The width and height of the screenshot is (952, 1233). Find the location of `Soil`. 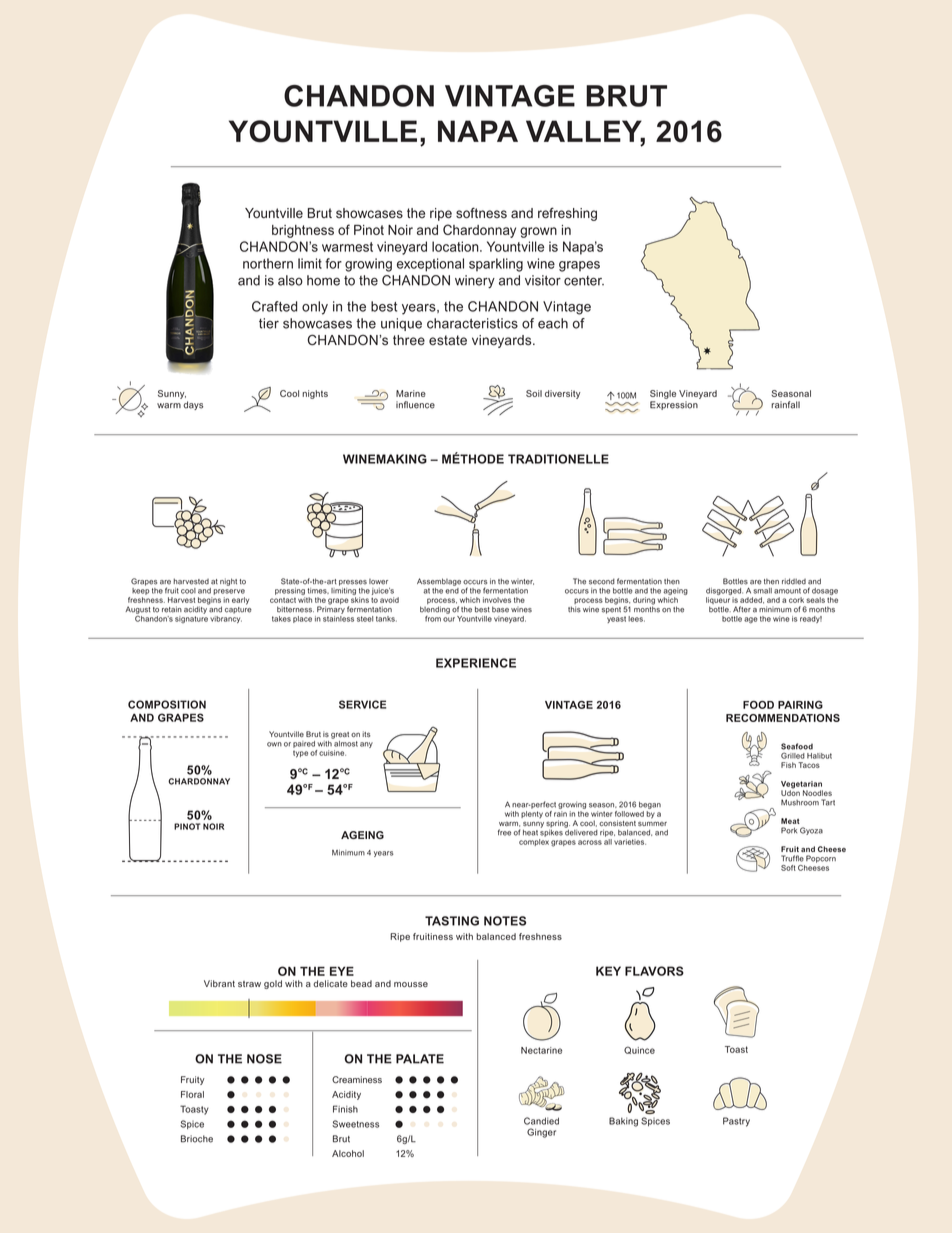

Soil is located at coordinates (534, 393).
